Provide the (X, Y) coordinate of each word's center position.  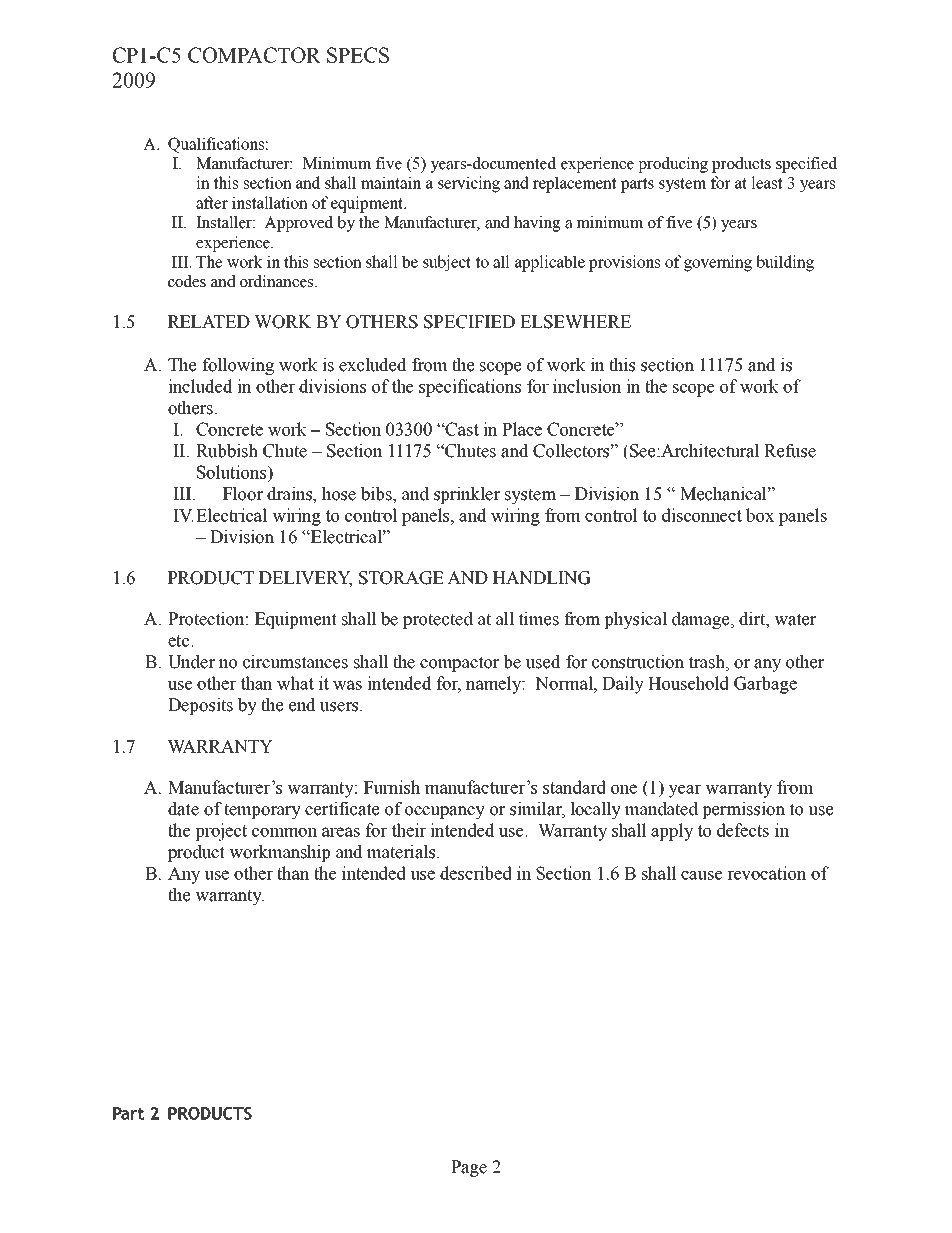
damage (702, 620)
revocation (767, 873)
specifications (470, 388)
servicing (469, 184)
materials (402, 852)
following (238, 366)
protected (438, 620)
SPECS (358, 55)
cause (701, 875)
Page (469, 1168)
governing (718, 263)
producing (673, 165)
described (476, 873)
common (284, 832)
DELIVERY (305, 579)
